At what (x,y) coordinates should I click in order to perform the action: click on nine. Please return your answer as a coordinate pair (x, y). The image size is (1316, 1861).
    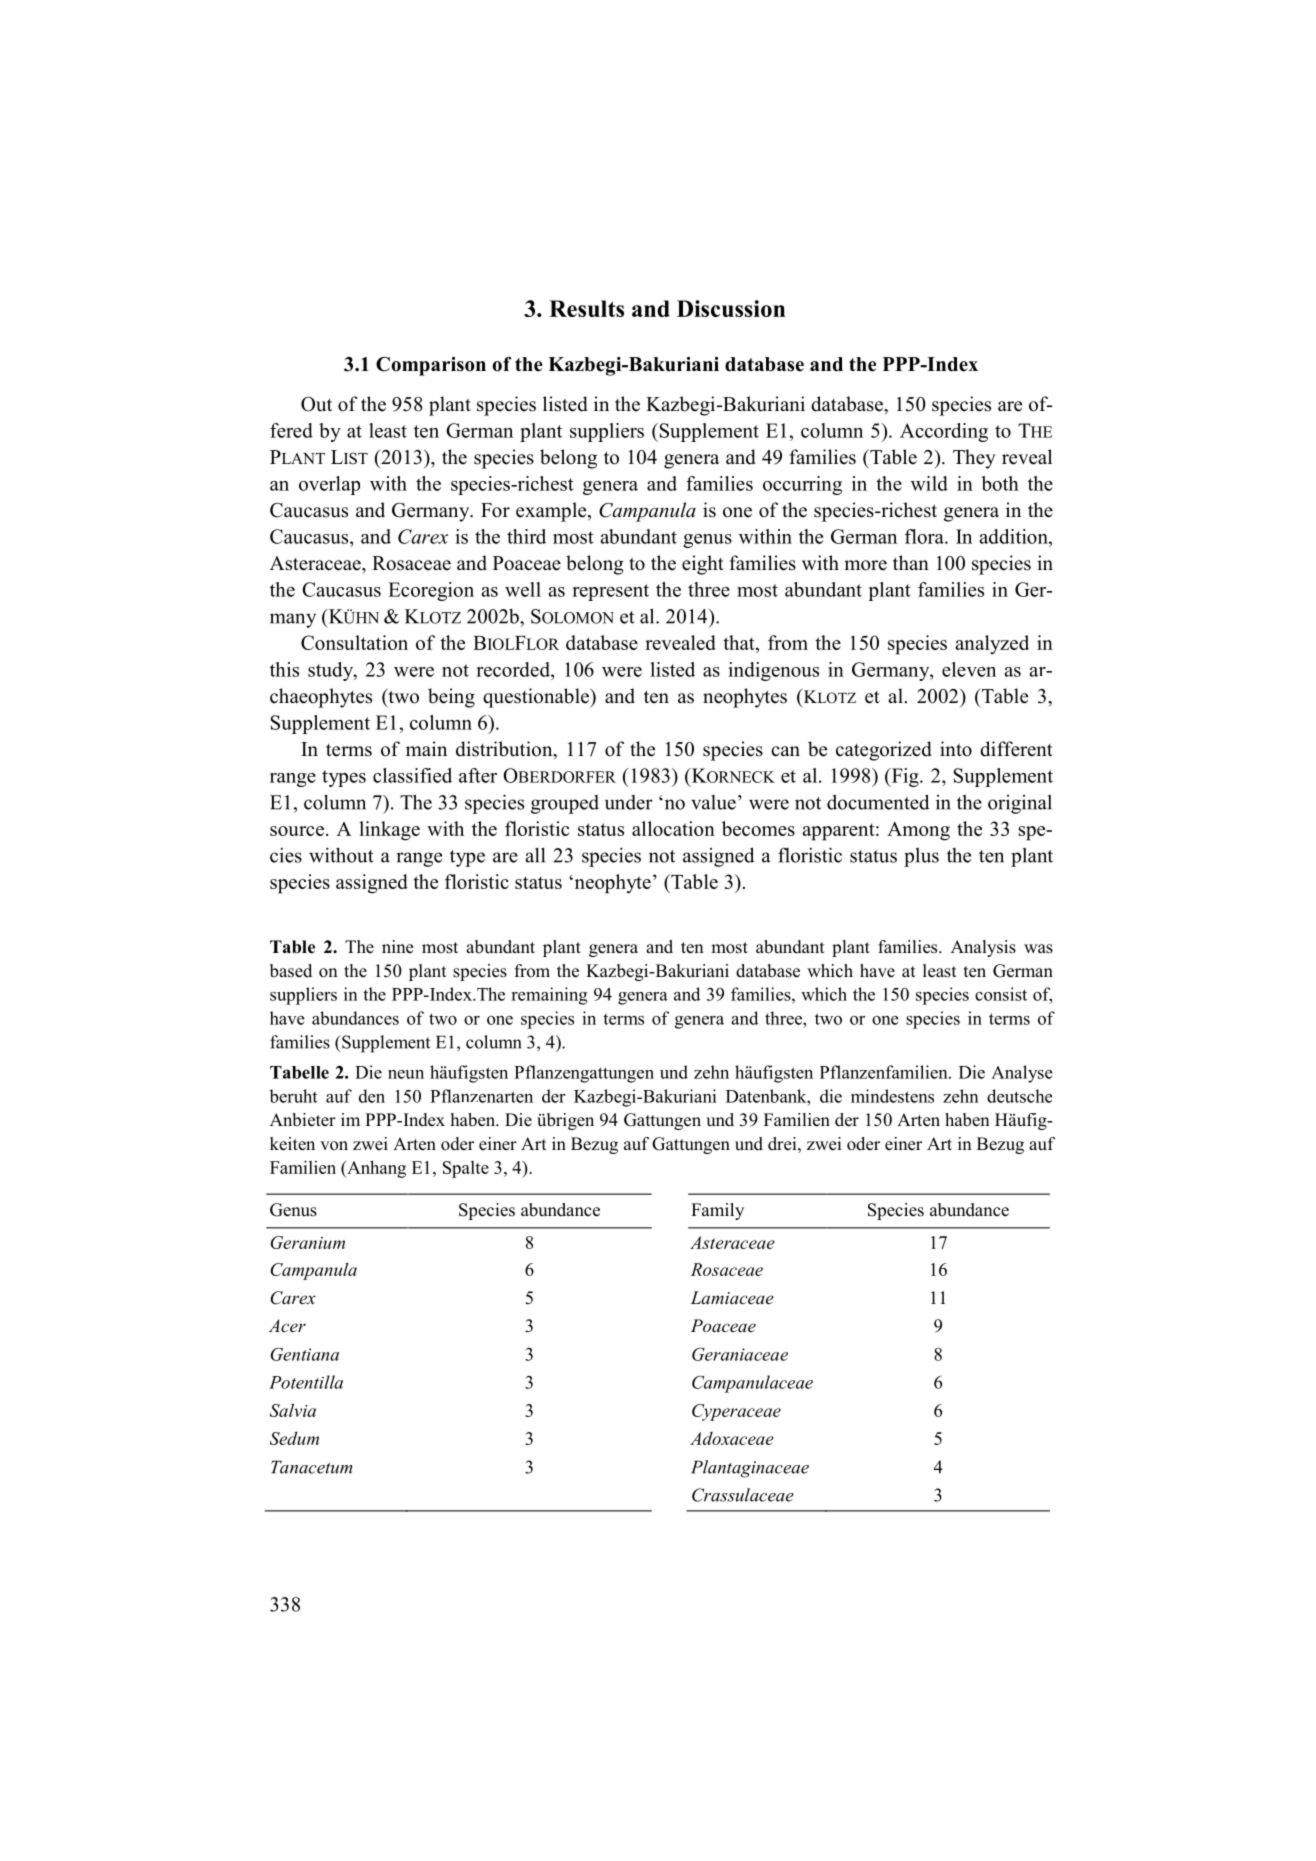
    Looking at the image, I should click on (398, 947).
